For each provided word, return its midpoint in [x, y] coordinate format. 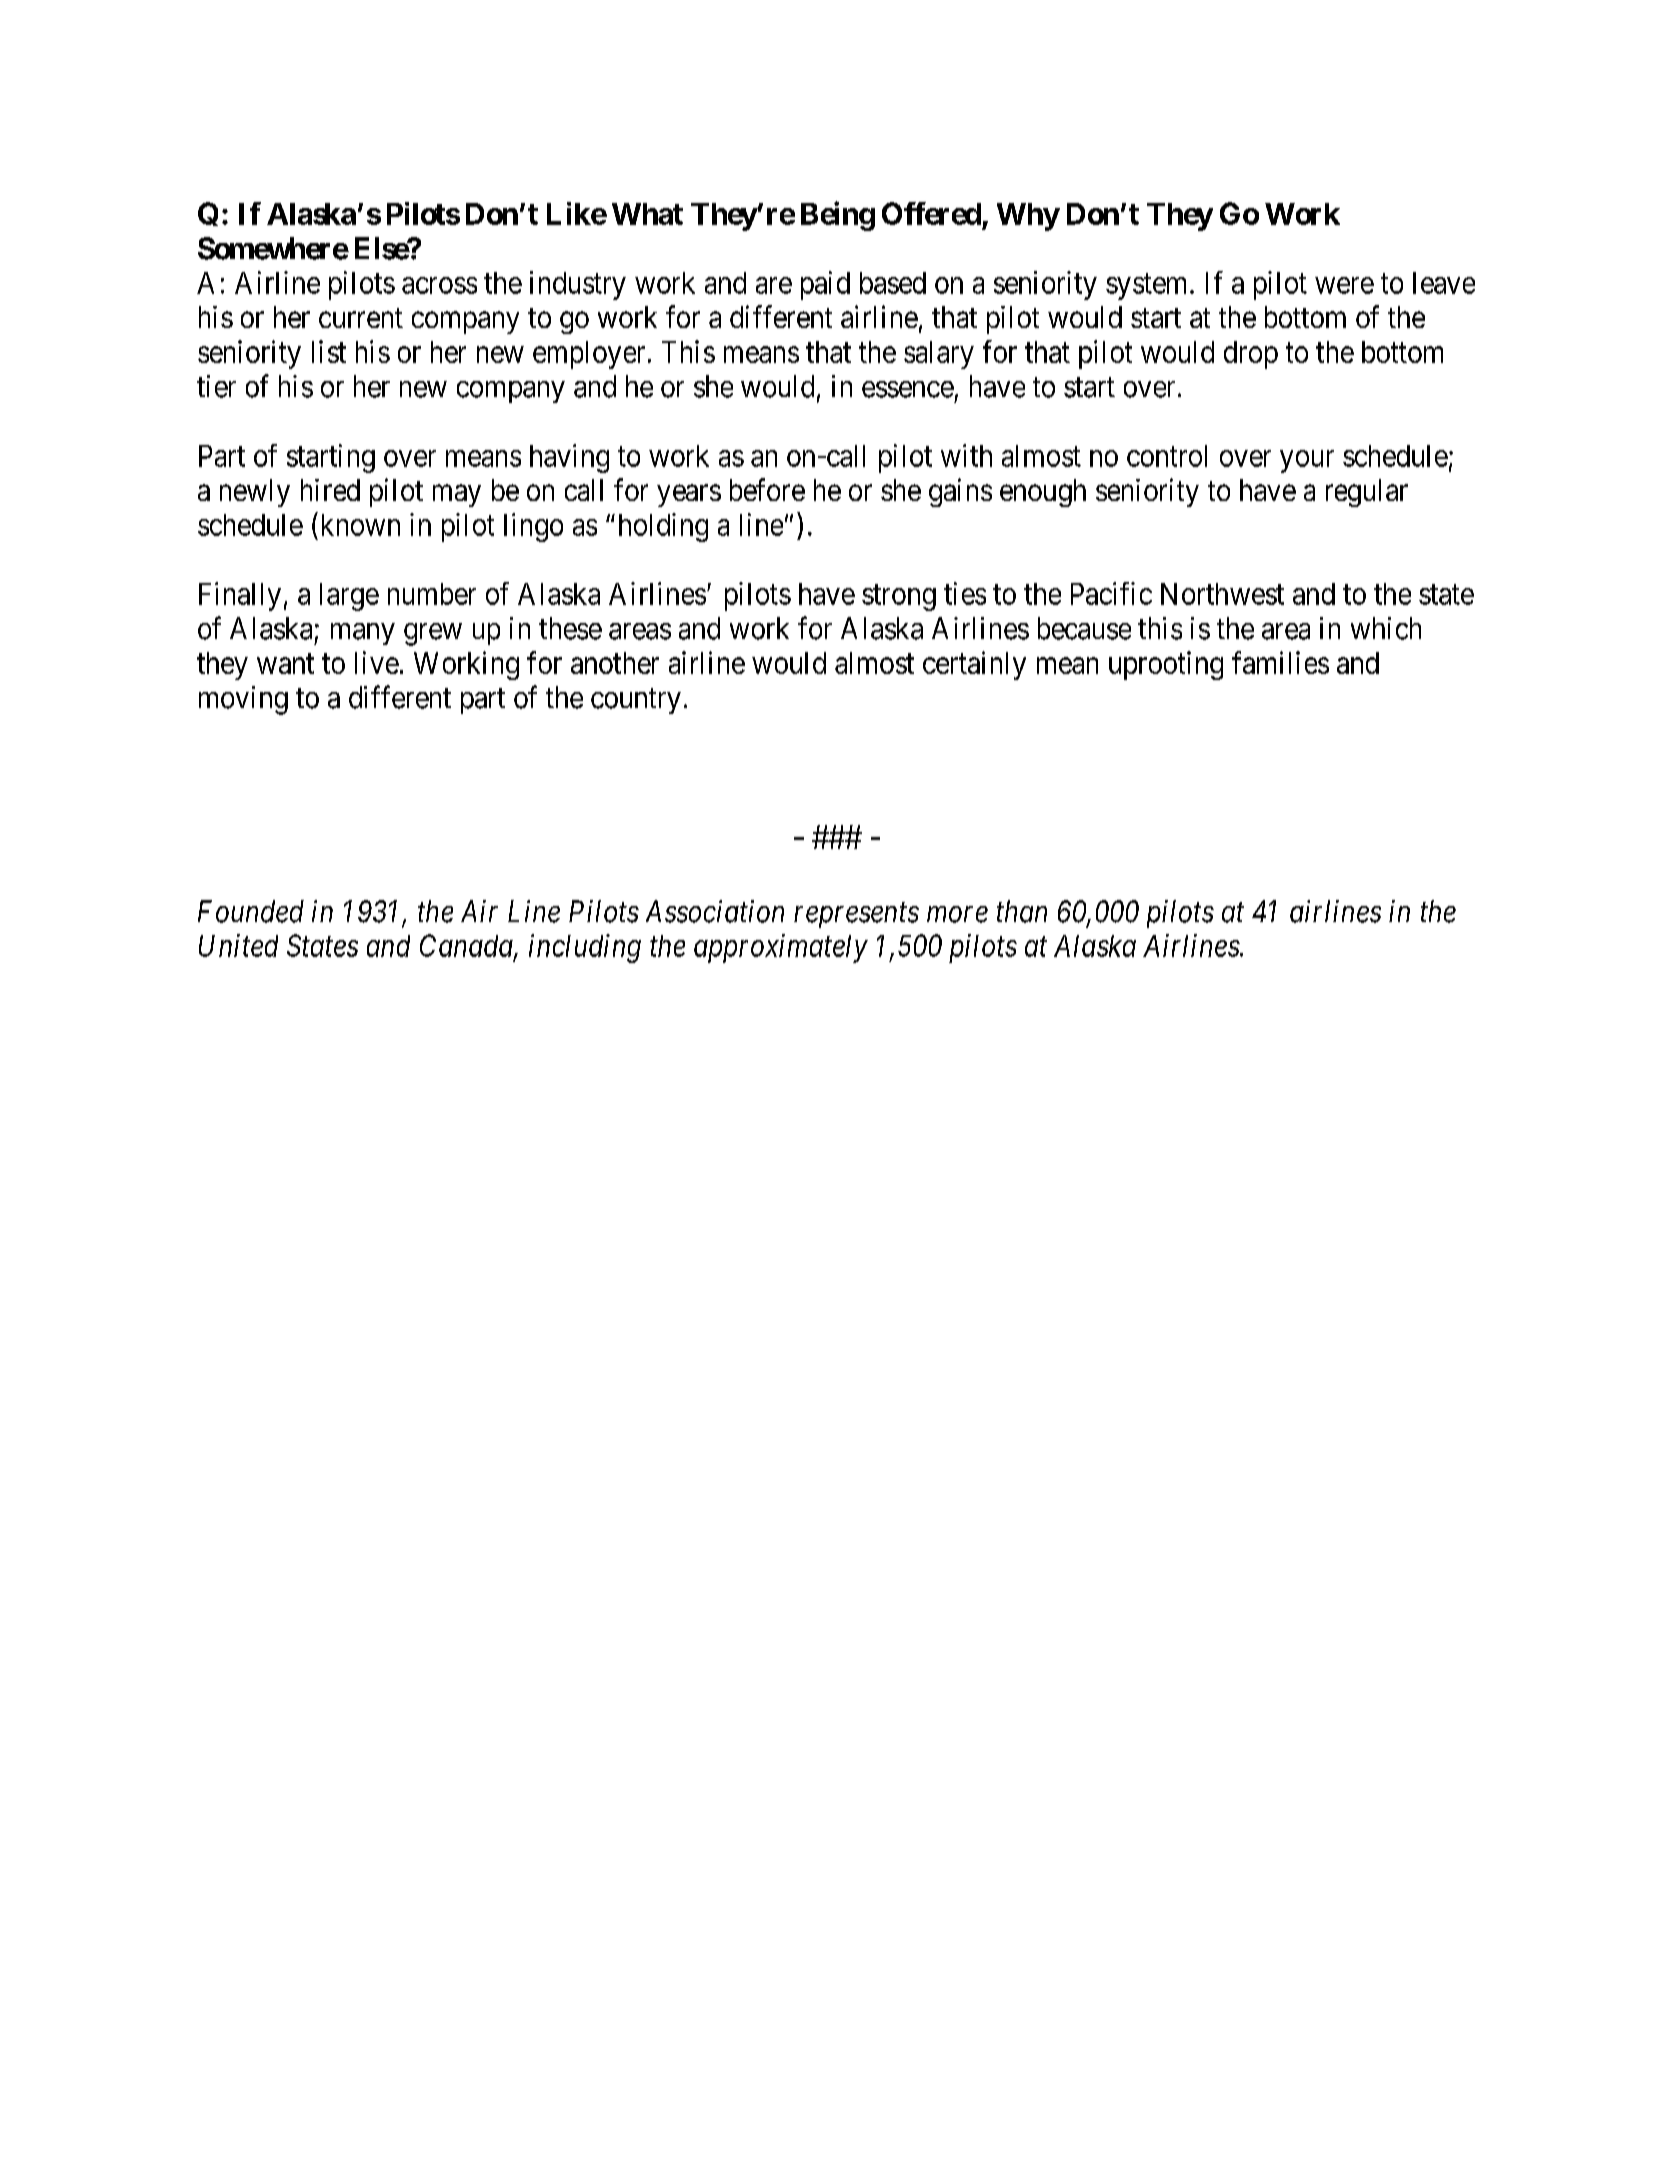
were [1344, 285]
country [636, 701]
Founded [251, 911]
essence [908, 389]
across [439, 285]
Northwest [1222, 594]
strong [899, 598]
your [1307, 461]
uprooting [1166, 665]
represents [856, 915]
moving [243, 700]
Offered [931, 213]
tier [216, 386]
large [349, 597]
